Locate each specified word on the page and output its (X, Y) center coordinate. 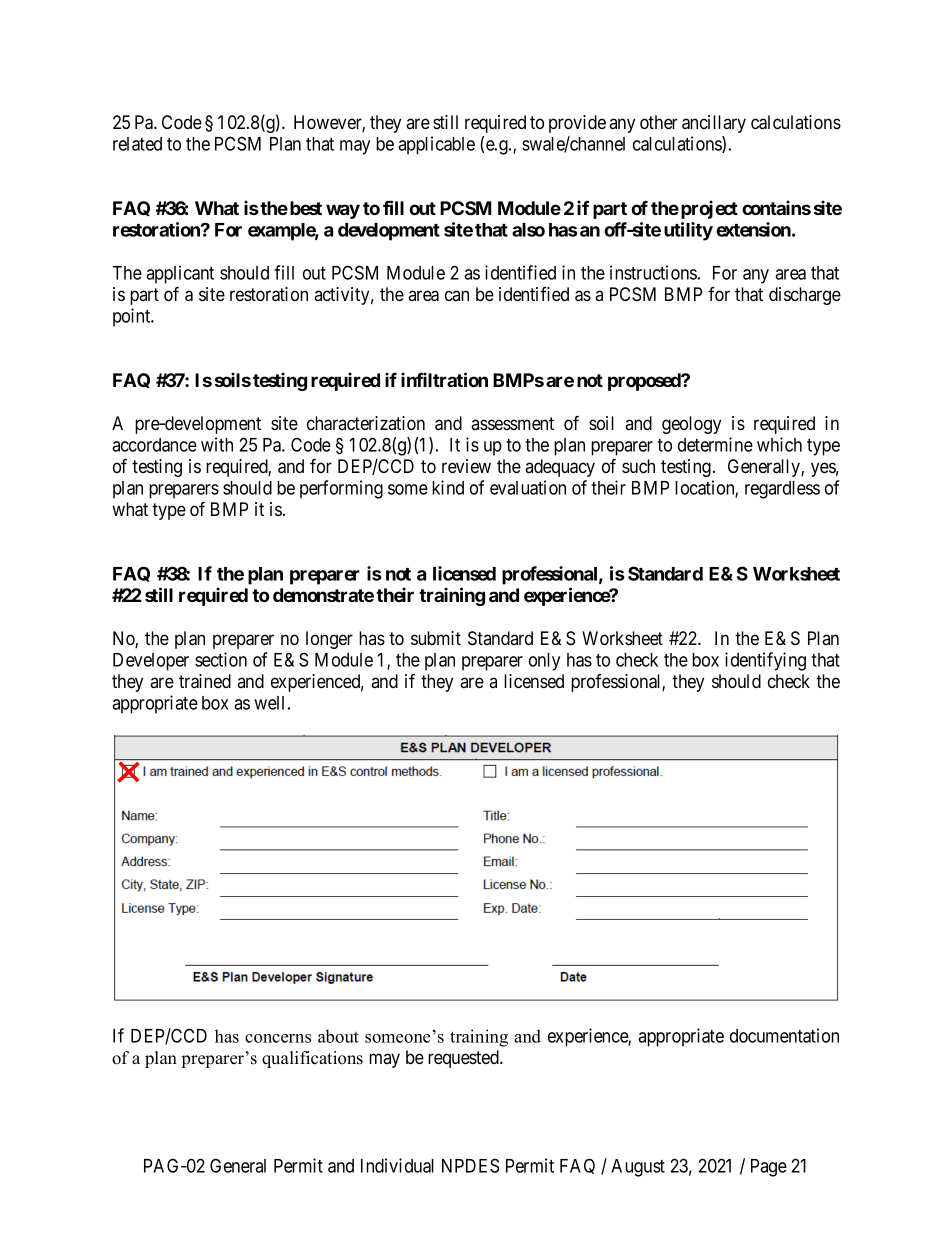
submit (436, 638)
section (221, 659)
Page (769, 1168)
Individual (397, 1165)
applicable (436, 145)
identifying (765, 661)
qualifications (312, 1059)
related (137, 144)
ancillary (714, 124)
